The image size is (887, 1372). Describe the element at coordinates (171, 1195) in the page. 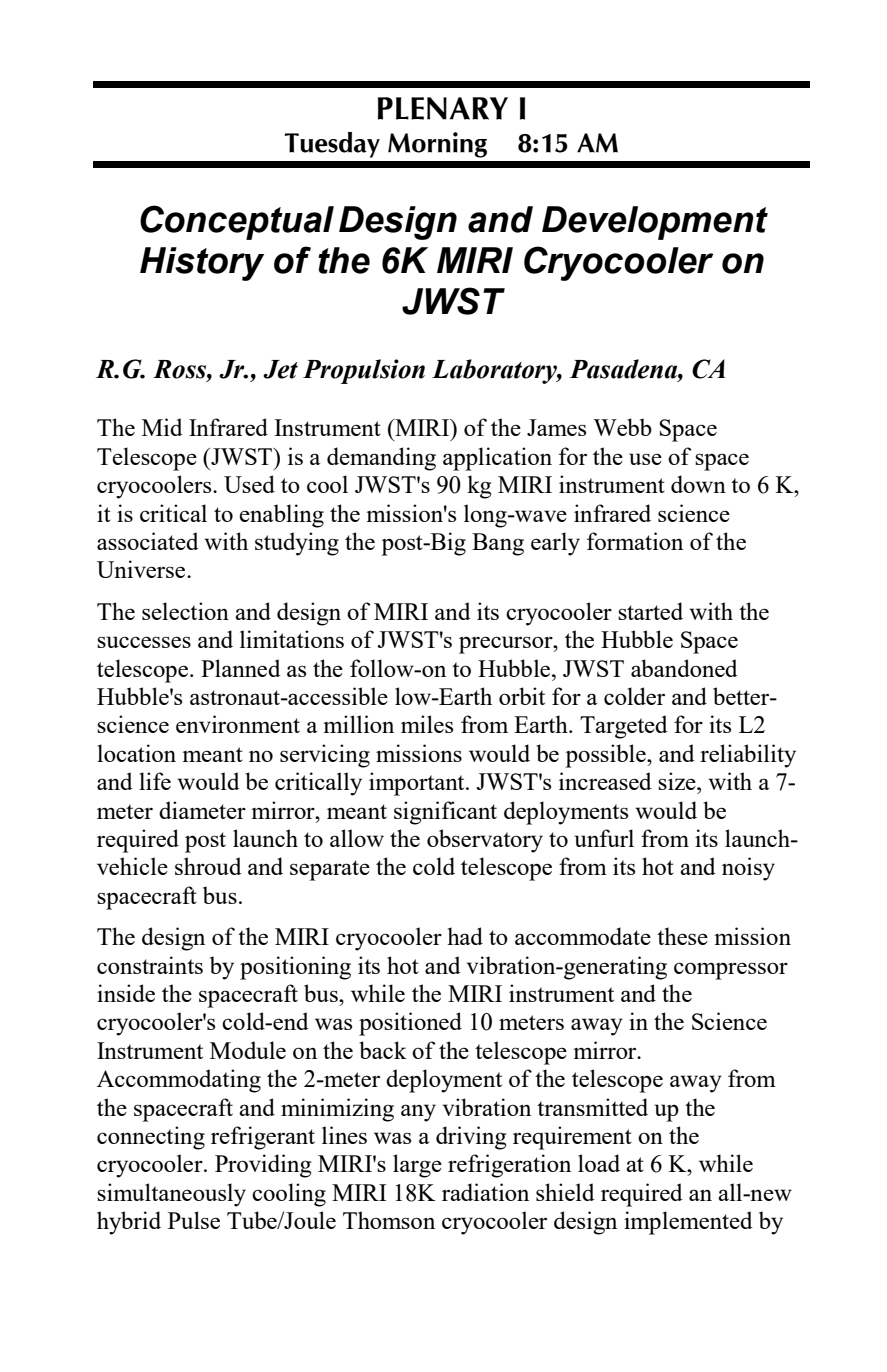

I see `simultaneously` at that location.
